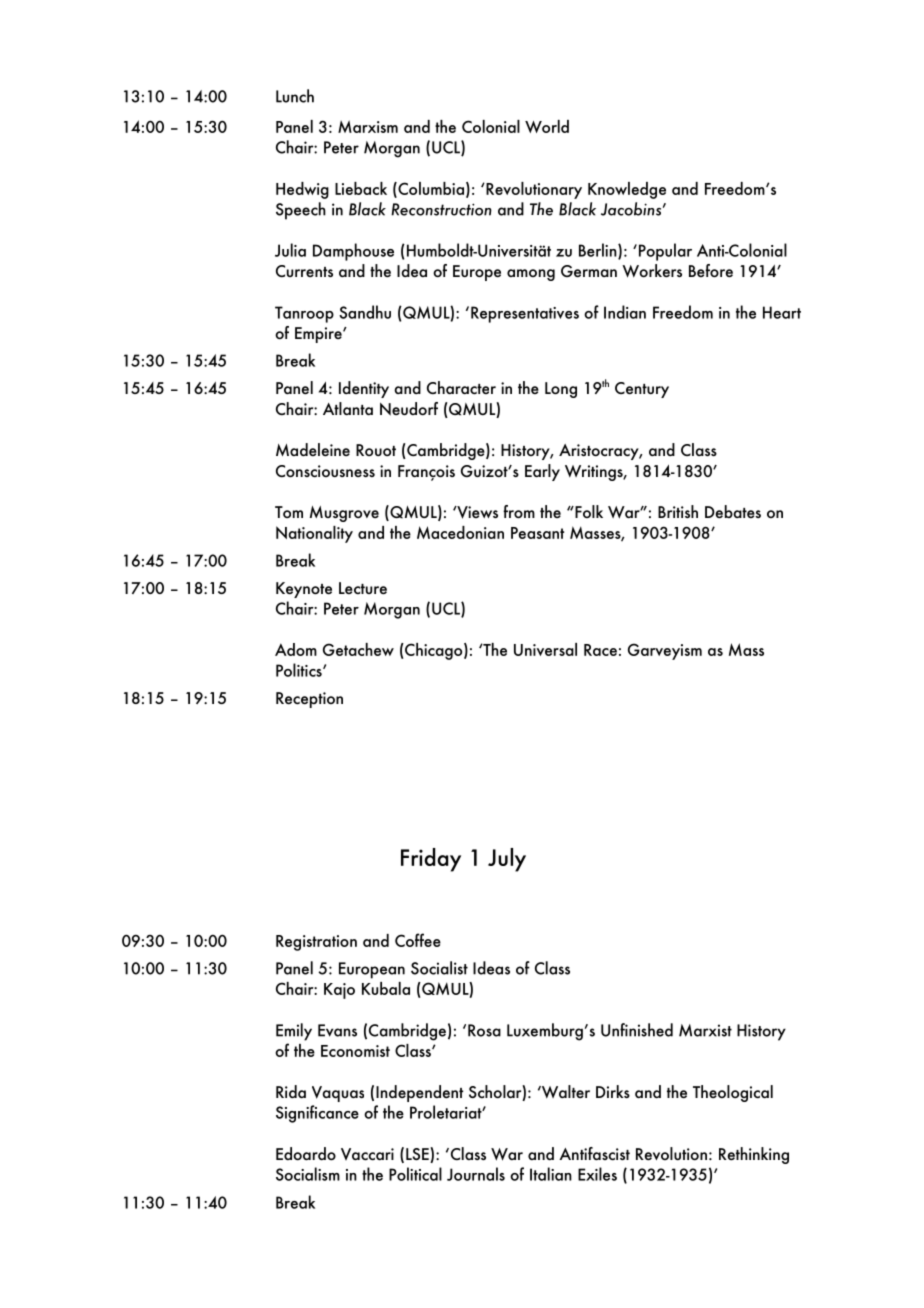  Describe the element at coordinates (507, 860) in the page. I see `July` at that location.
